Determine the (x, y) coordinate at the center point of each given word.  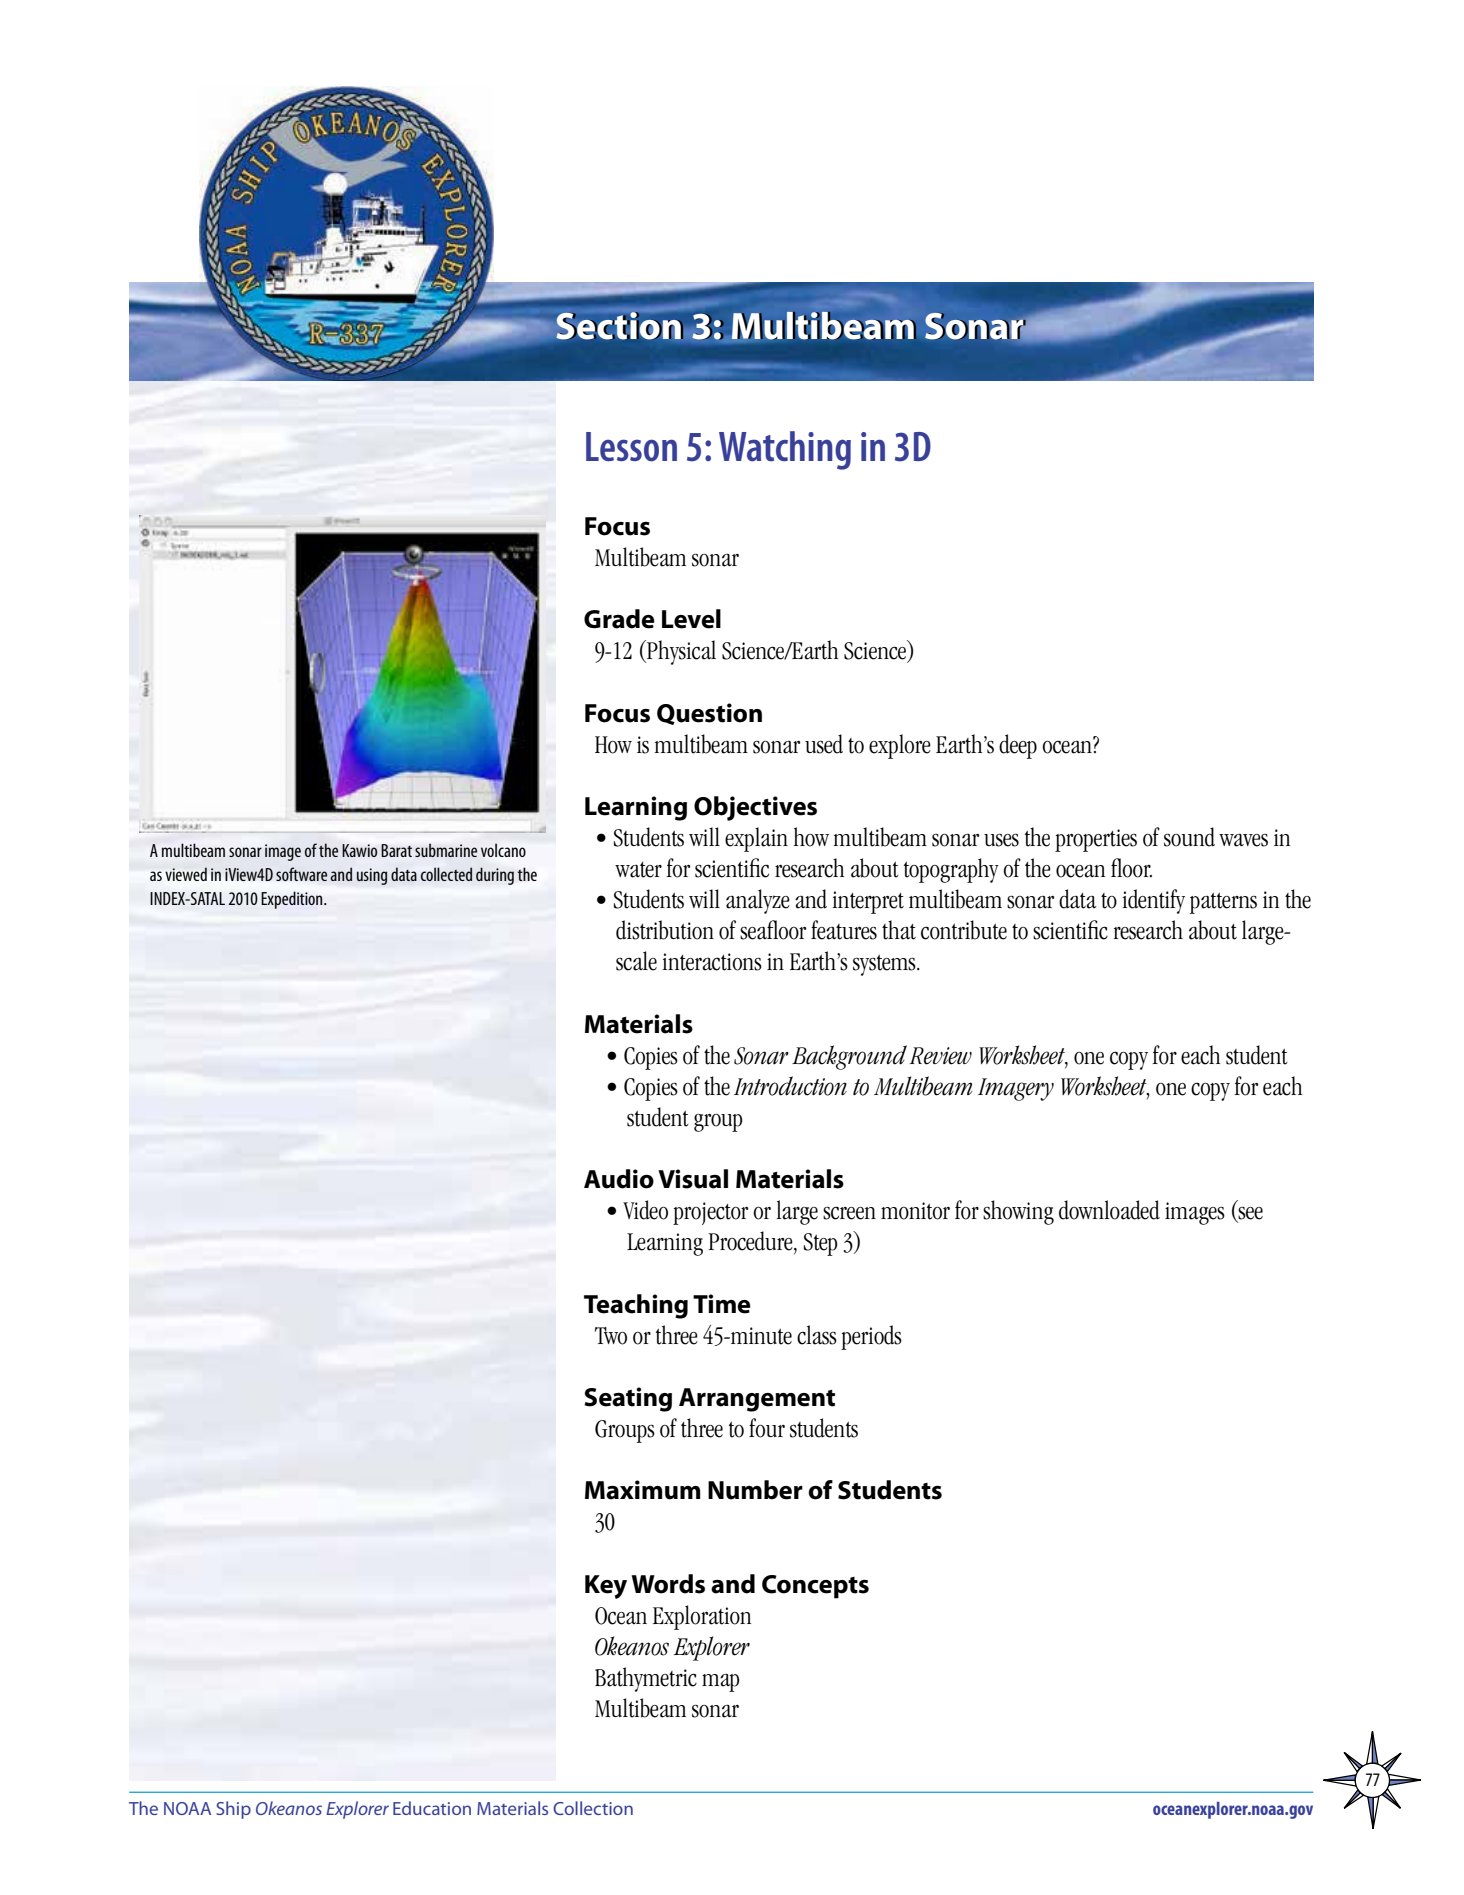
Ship (233, 1810)
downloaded (1109, 1210)
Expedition (293, 900)
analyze (758, 901)
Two (611, 1336)
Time (722, 1304)
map (721, 1682)
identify (1153, 901)
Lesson (631, 447)
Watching (785, 450)
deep (1018, 746)
